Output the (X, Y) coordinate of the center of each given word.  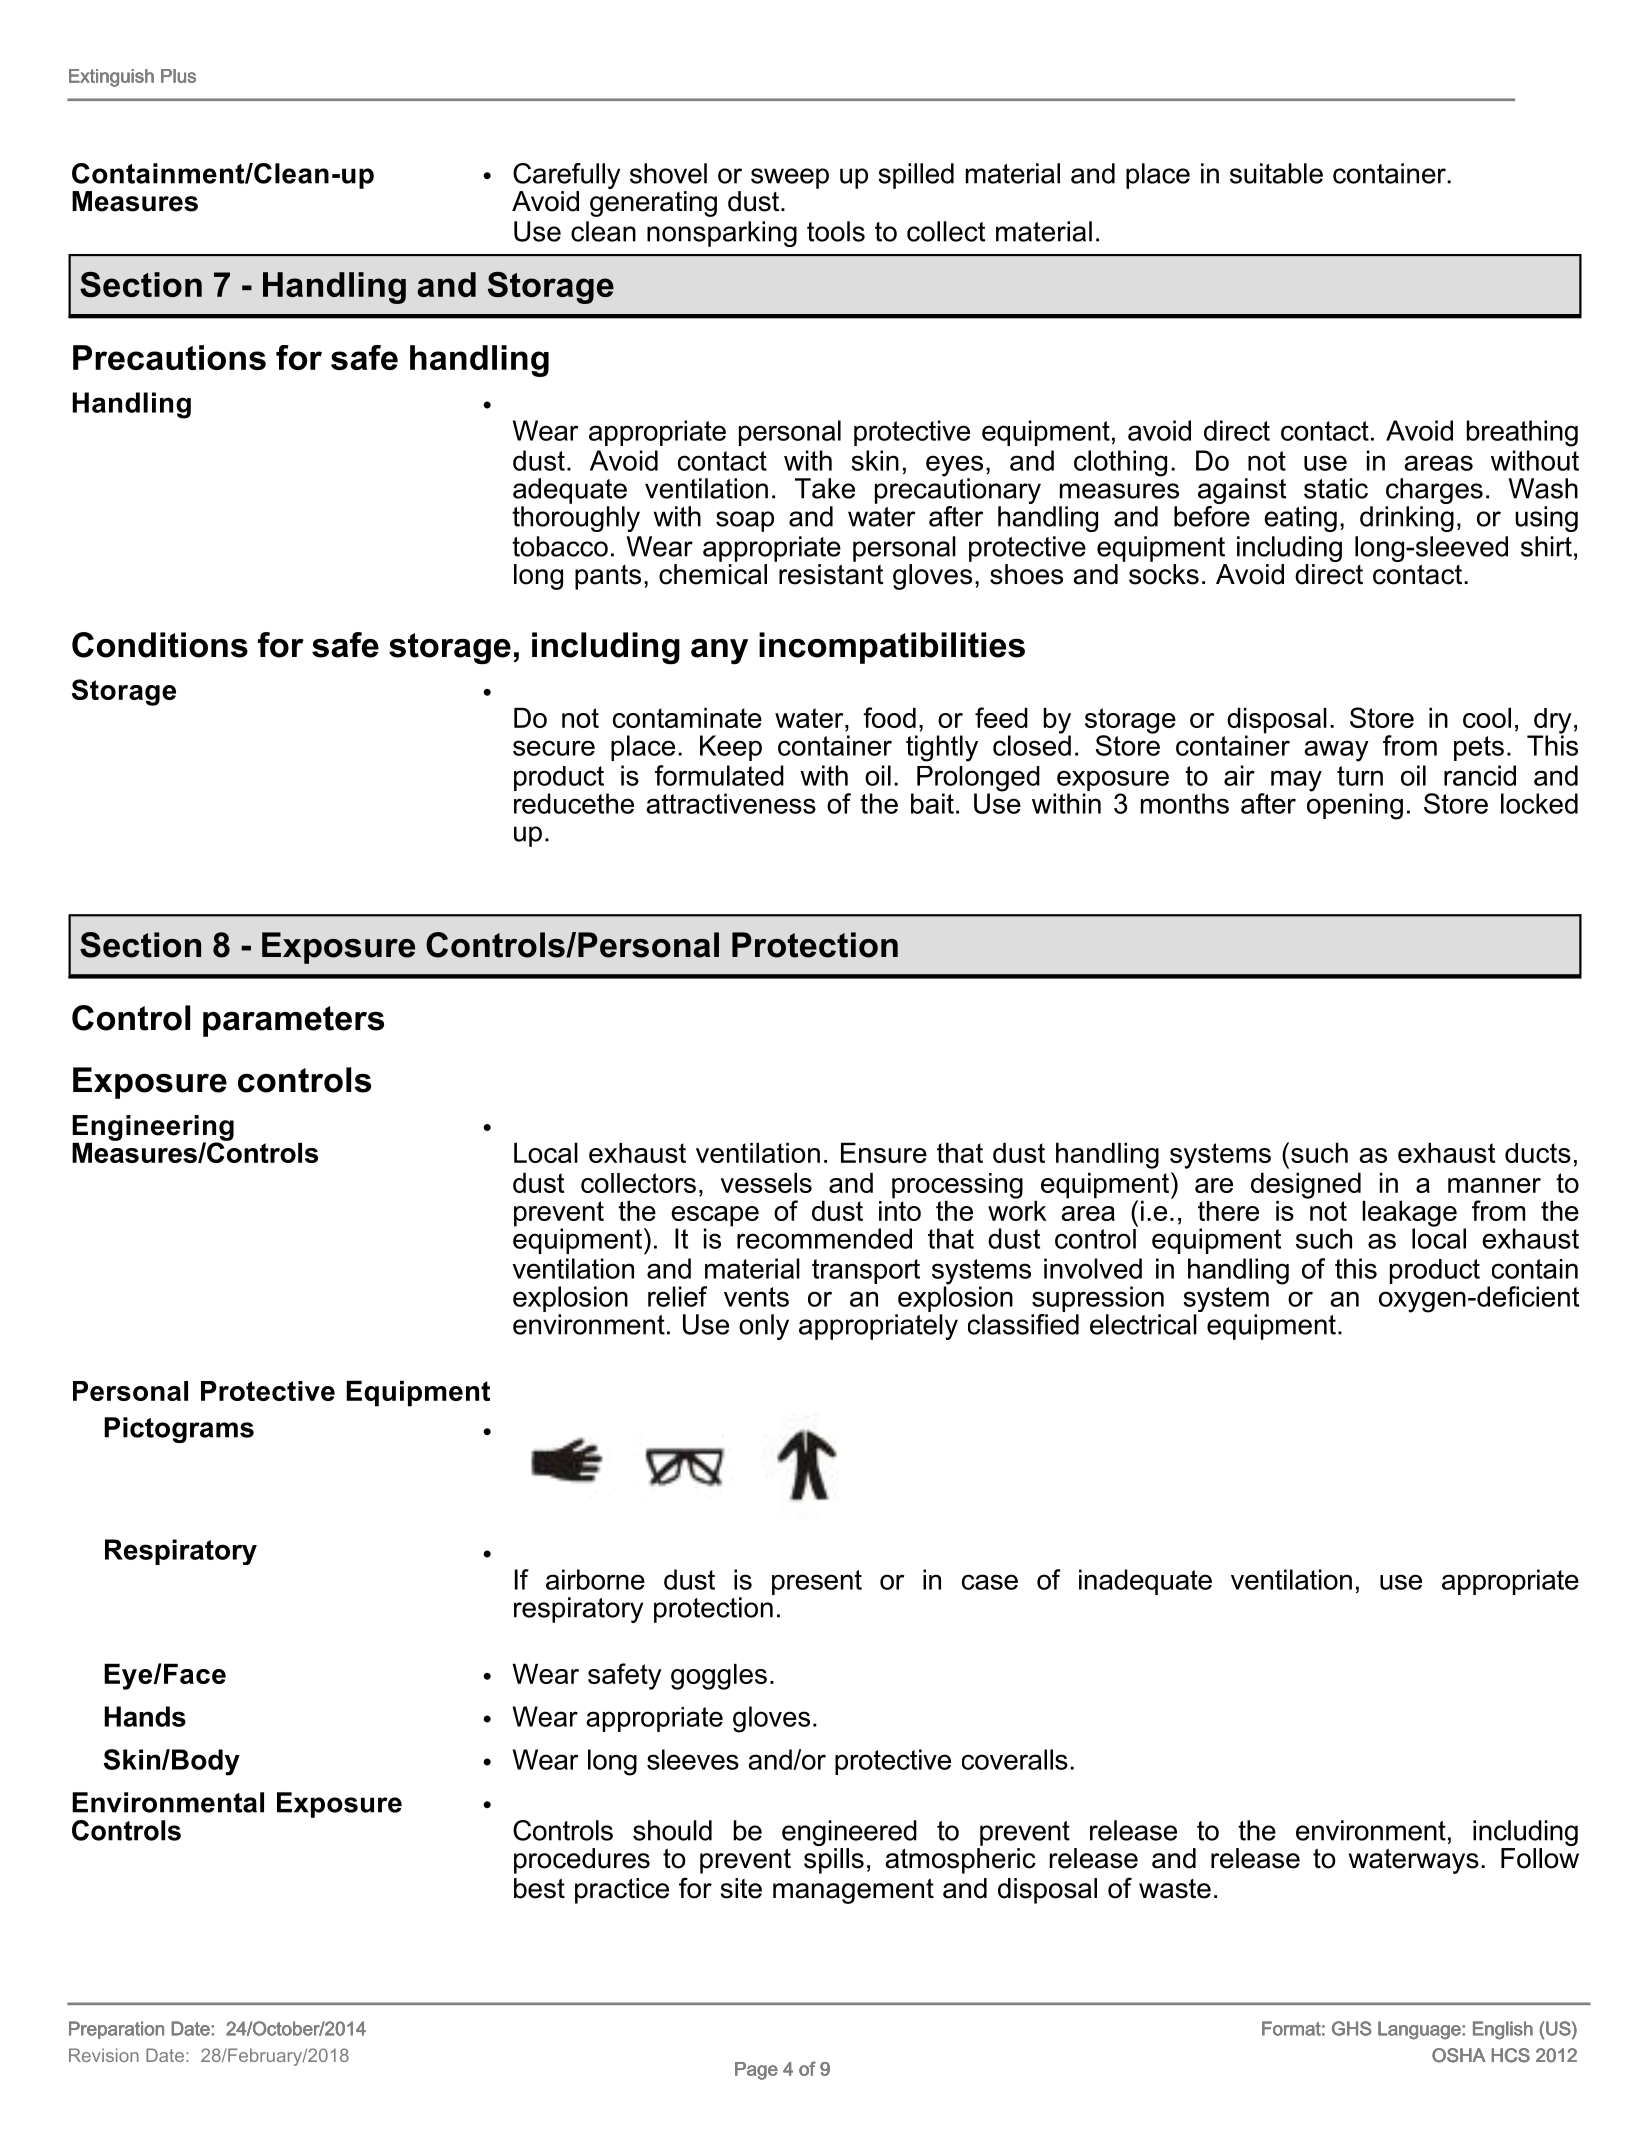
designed (1306, 1186)
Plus (178, 76)
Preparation (116, 2030)
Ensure (884, 1153)
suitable (1276, 173)
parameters (293, 1021)
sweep (790, 178)
